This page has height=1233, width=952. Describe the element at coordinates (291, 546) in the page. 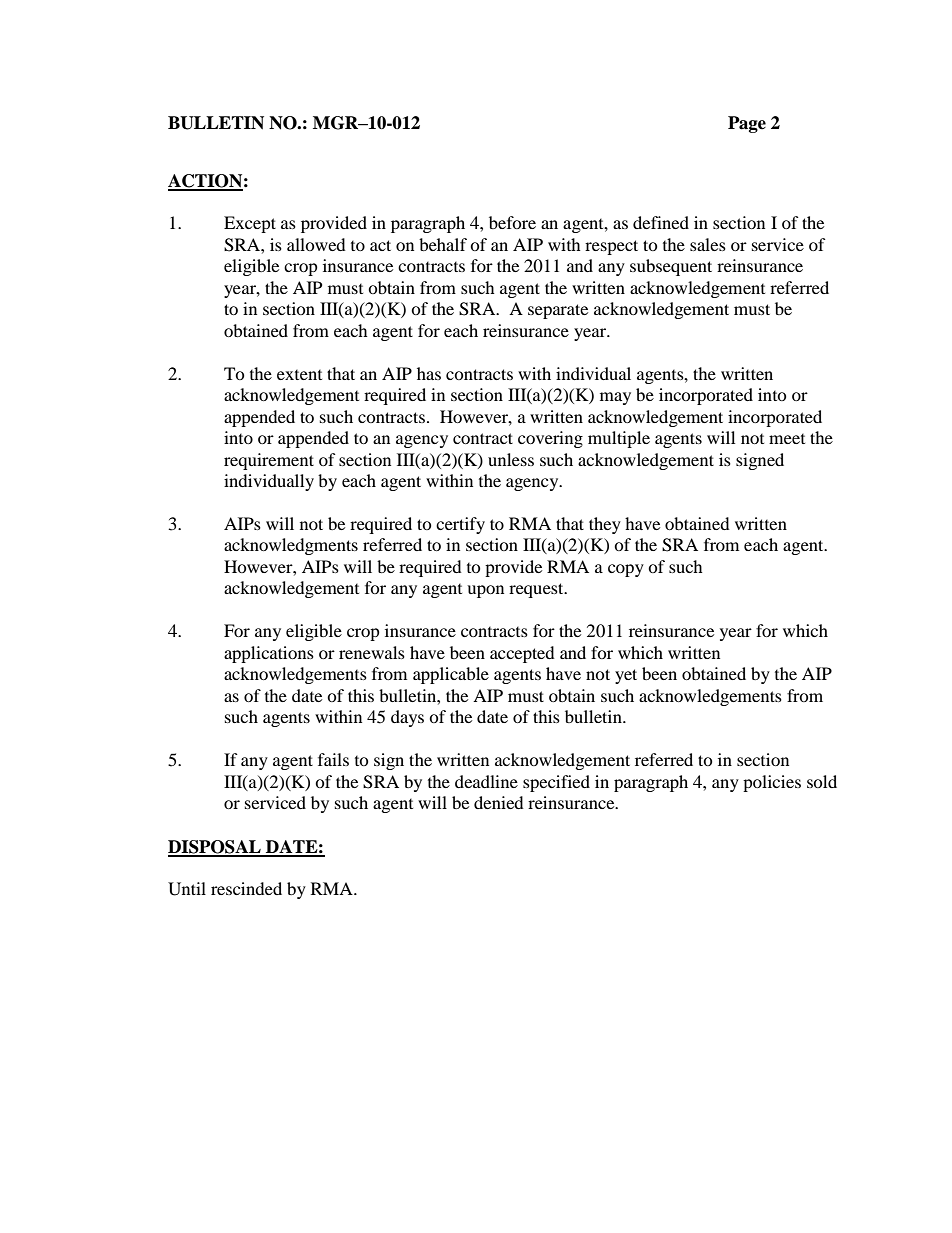

I see `acknowledgments` at that location.
